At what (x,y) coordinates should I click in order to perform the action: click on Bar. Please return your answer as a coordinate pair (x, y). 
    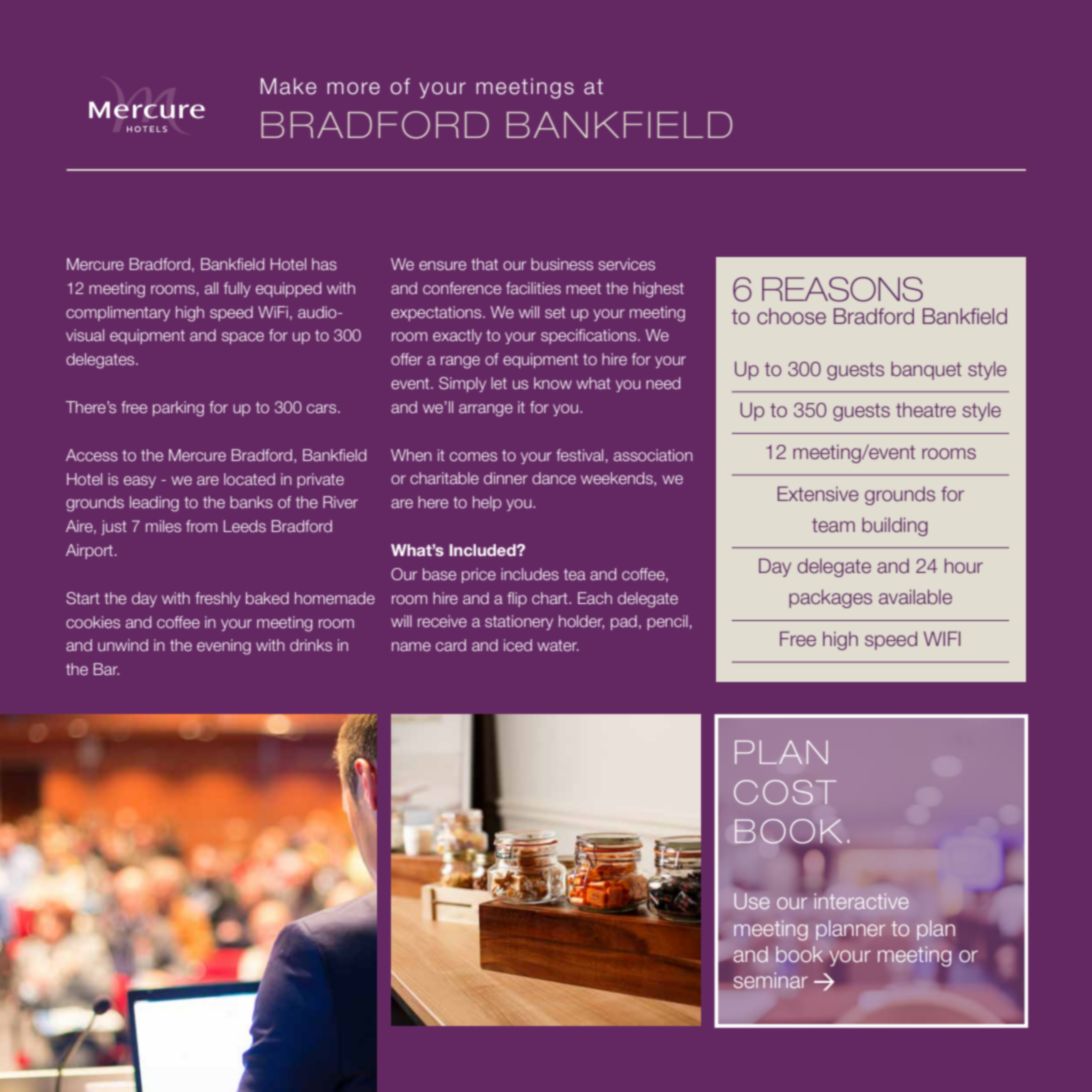
    Looking at the image, I should click on (106, 669).
